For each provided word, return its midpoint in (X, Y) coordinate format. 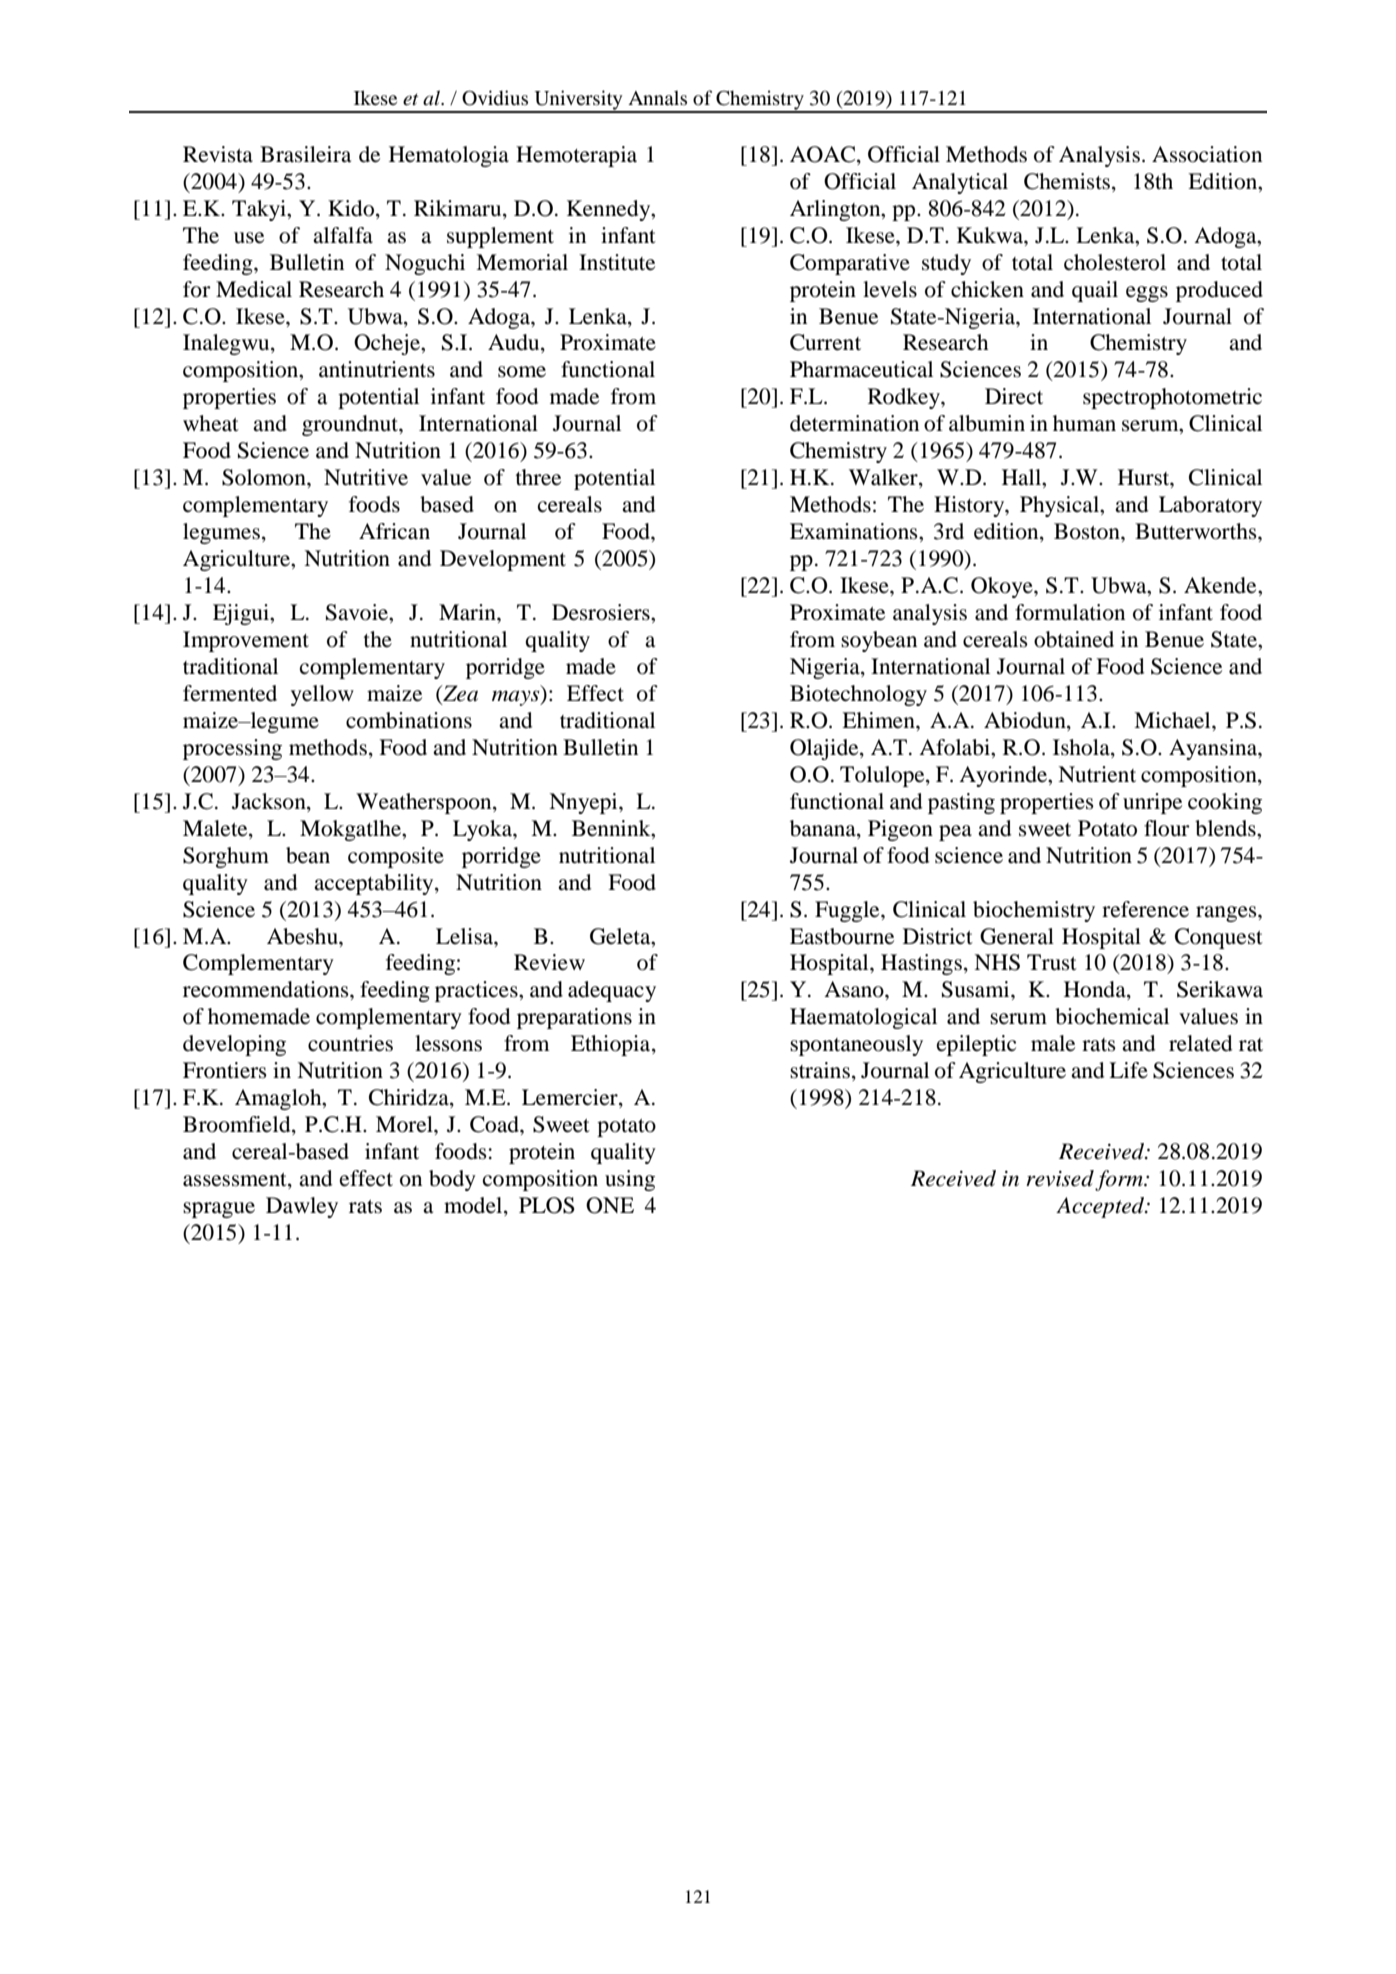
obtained (1074, 639)
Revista (218, 154)
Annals (657, 97)
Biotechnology (858, 695)
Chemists (1068, 181)
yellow (322, 695)
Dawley (302, 1207)
